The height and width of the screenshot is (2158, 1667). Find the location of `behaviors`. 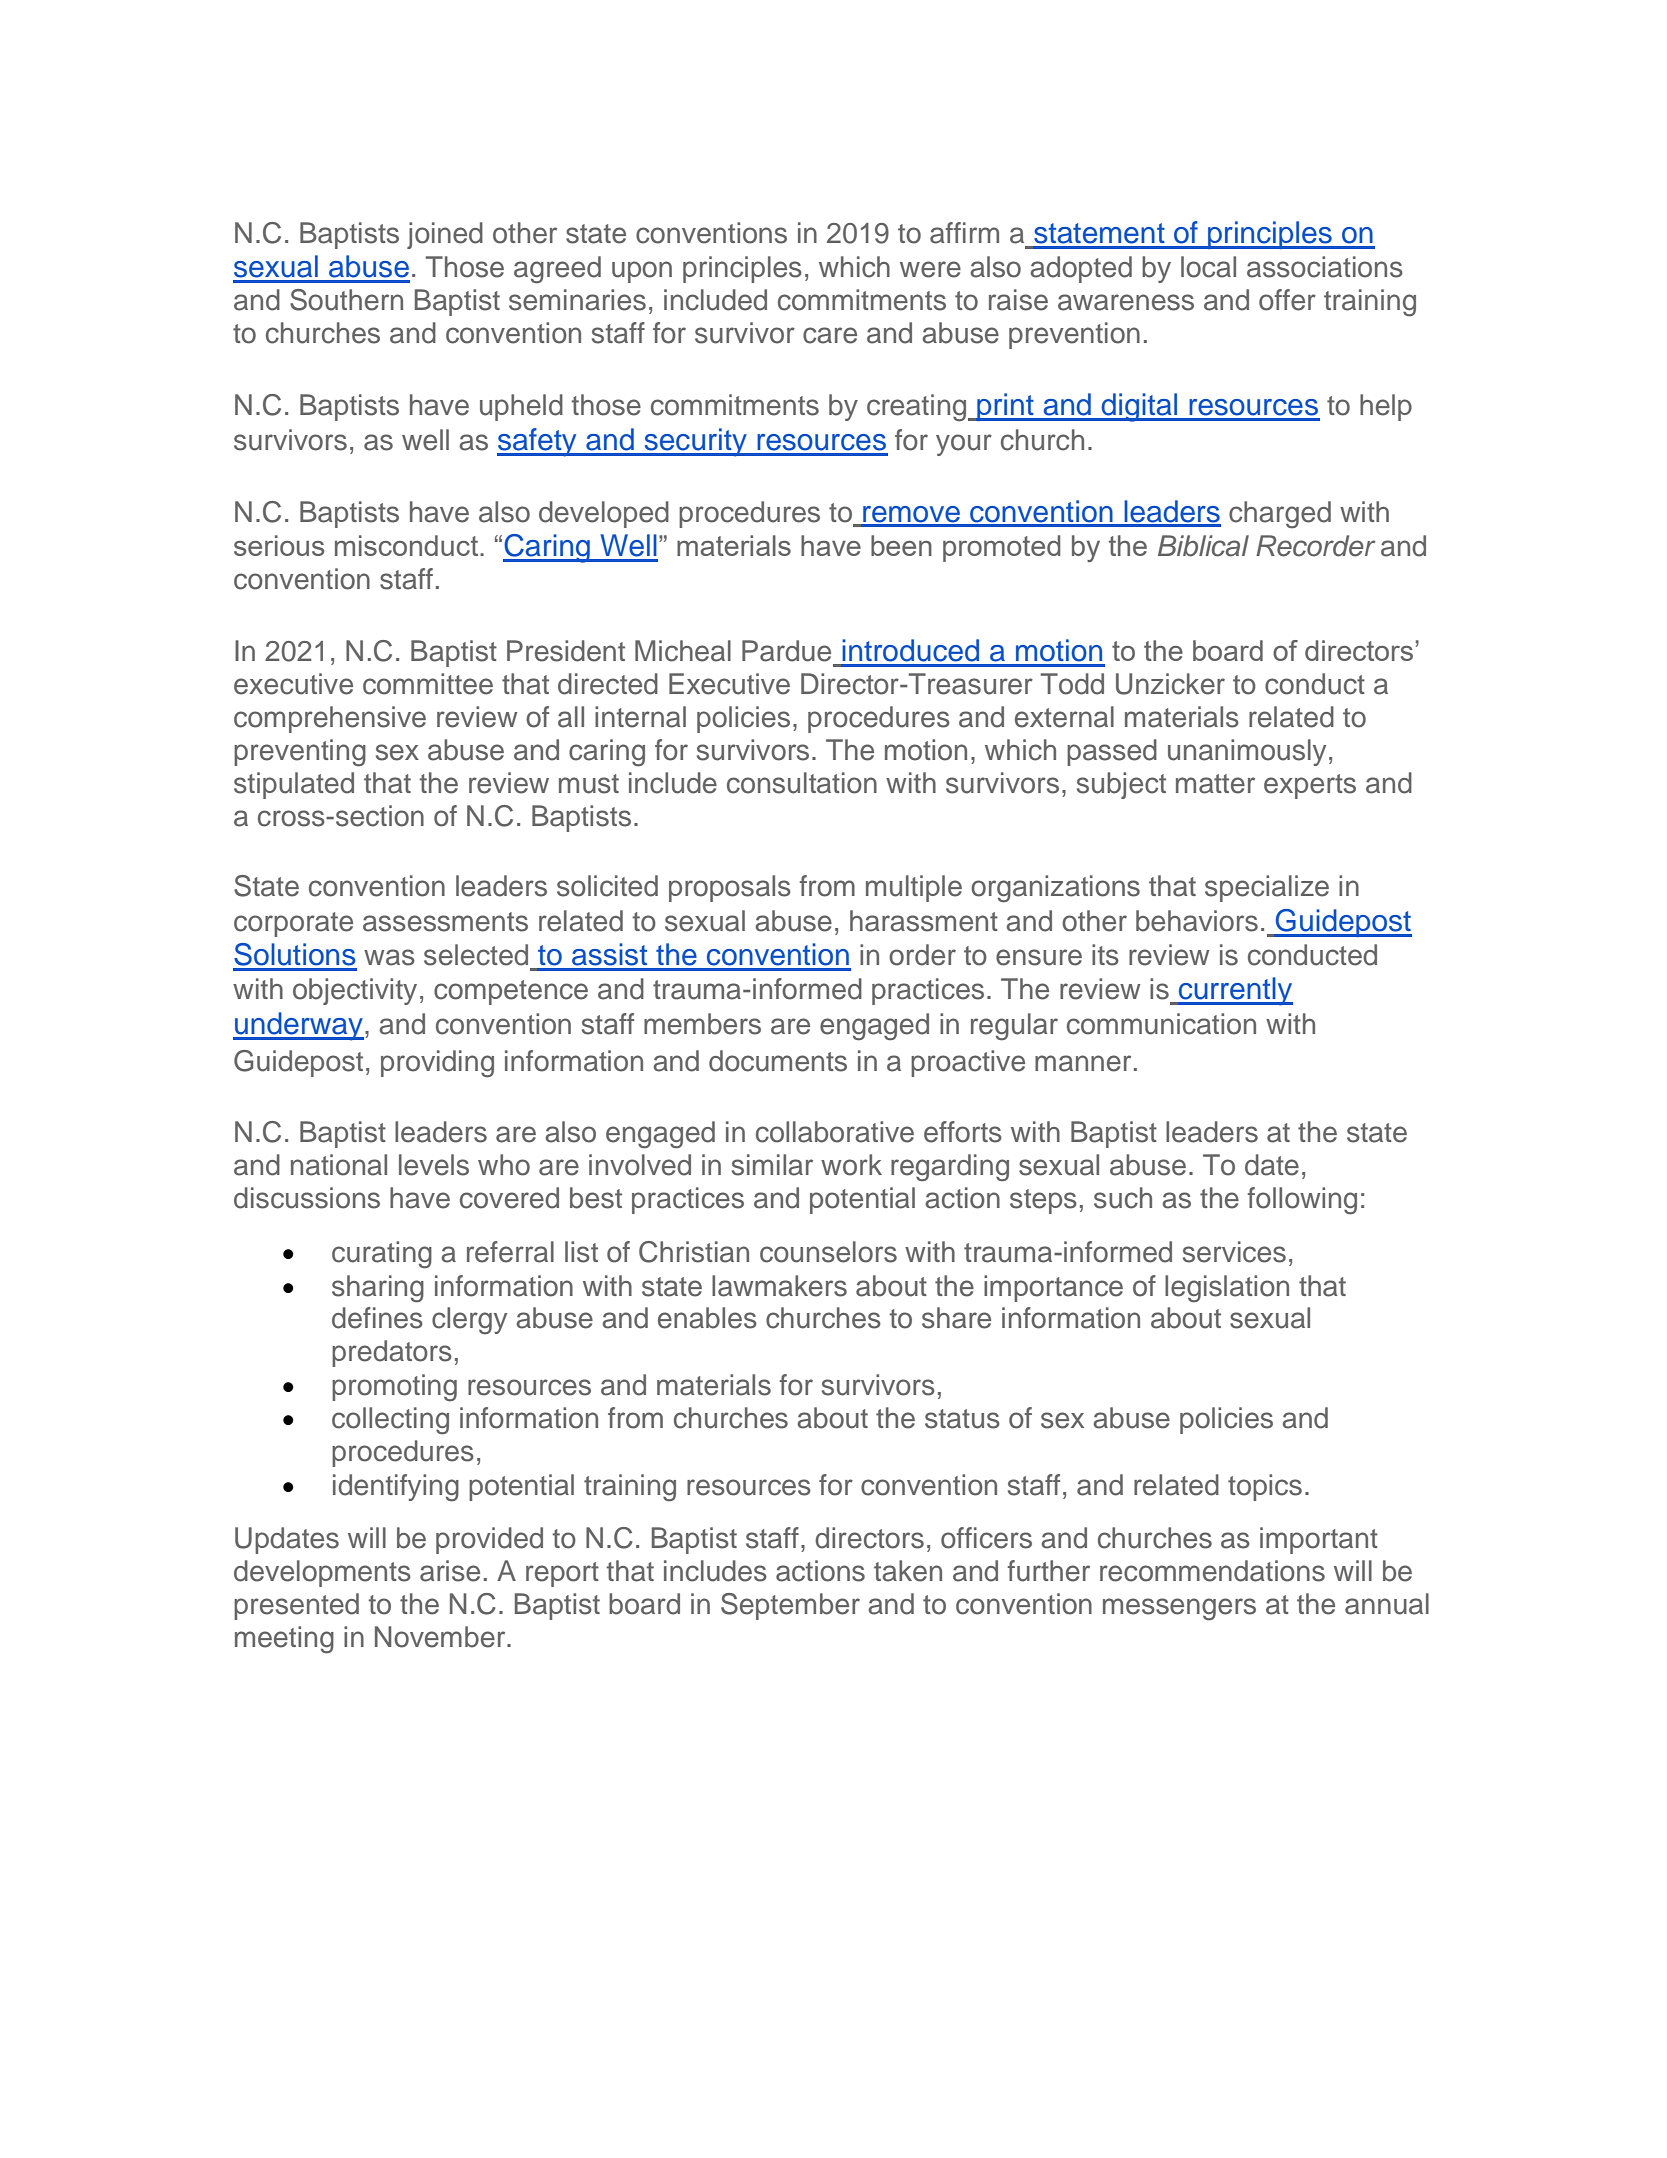

behaviors is located at coordinates (1197, 921).
